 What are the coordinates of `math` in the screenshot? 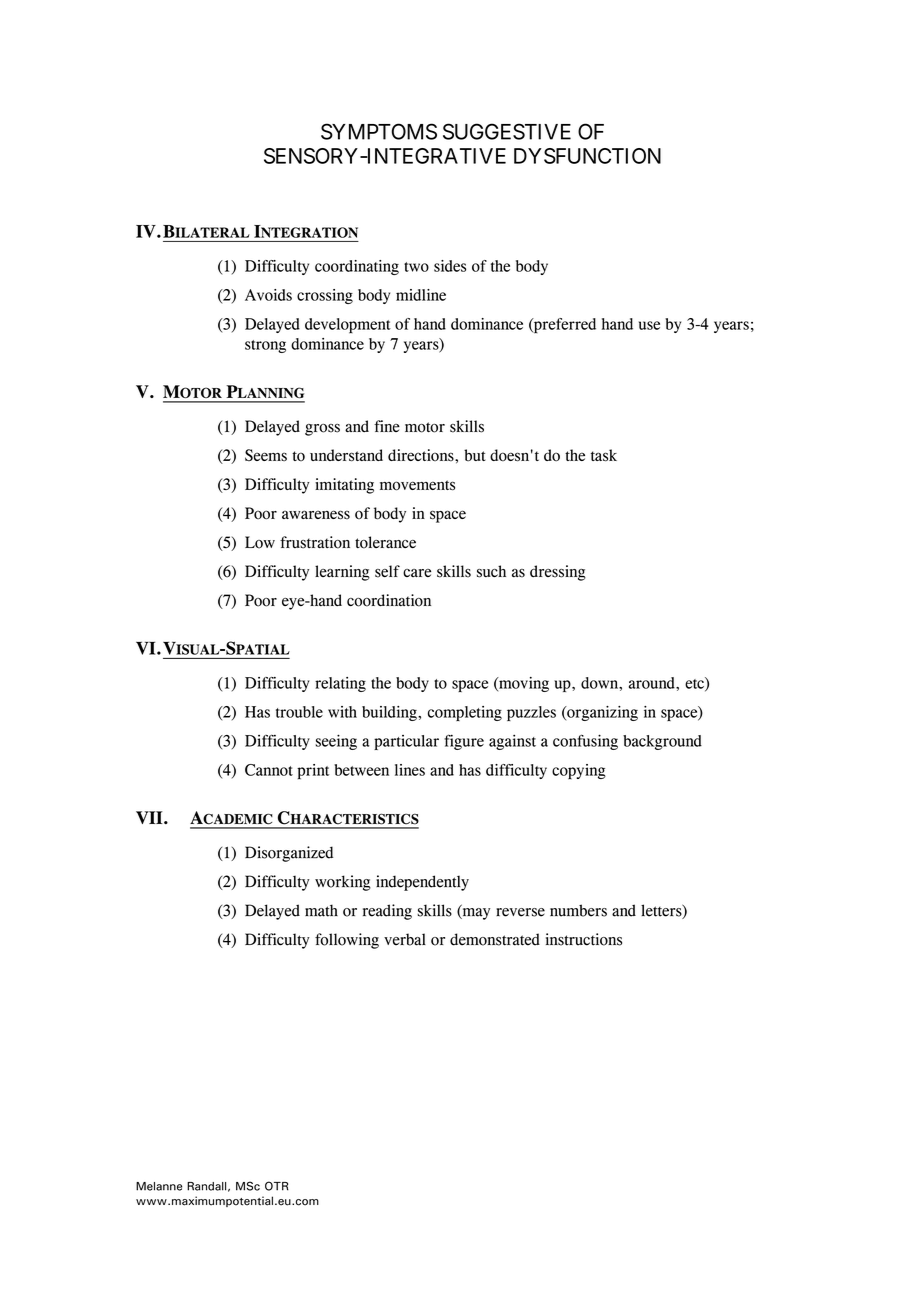 It's located at (321, 910).
